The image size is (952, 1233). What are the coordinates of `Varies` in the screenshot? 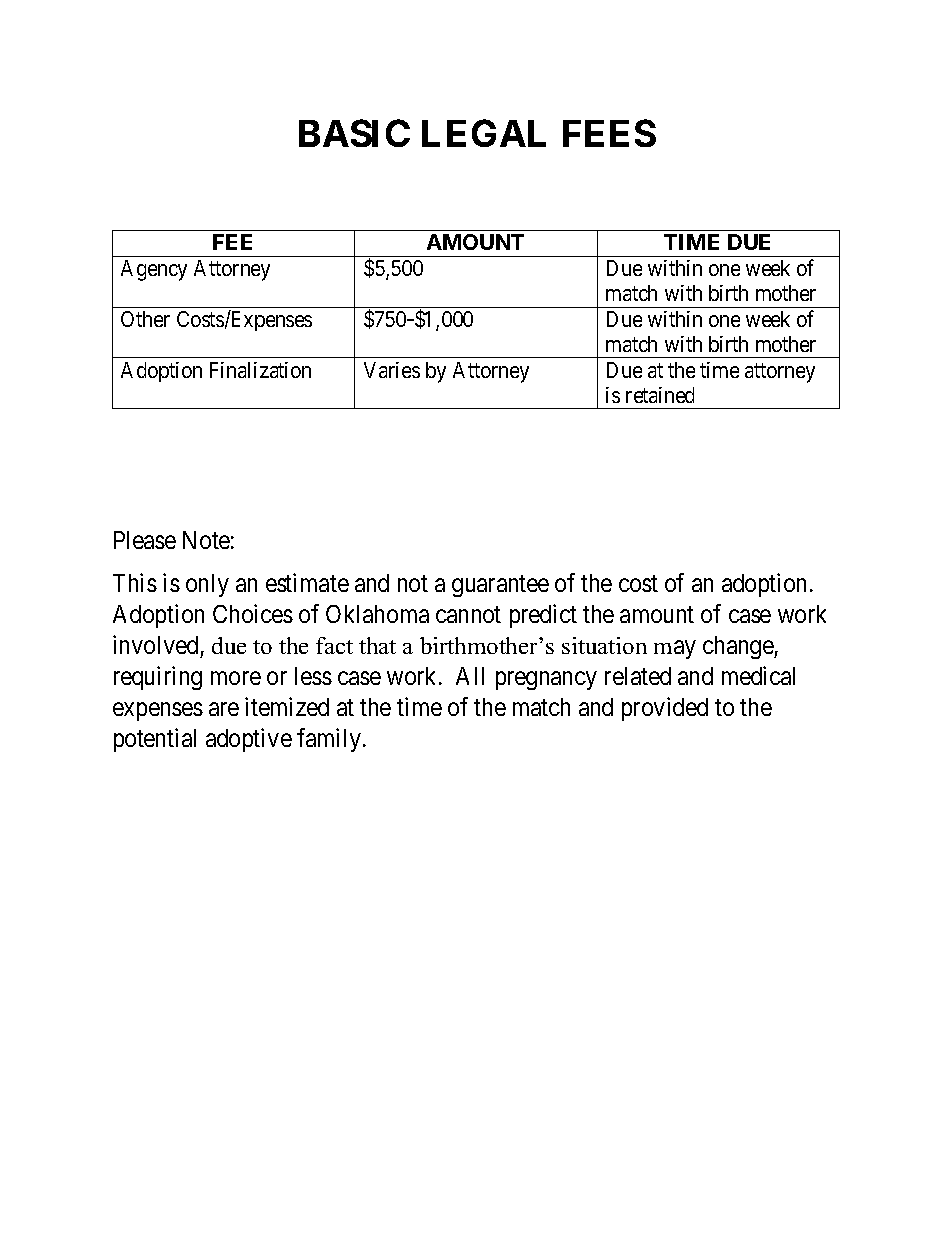 It's located at (392, 370).
